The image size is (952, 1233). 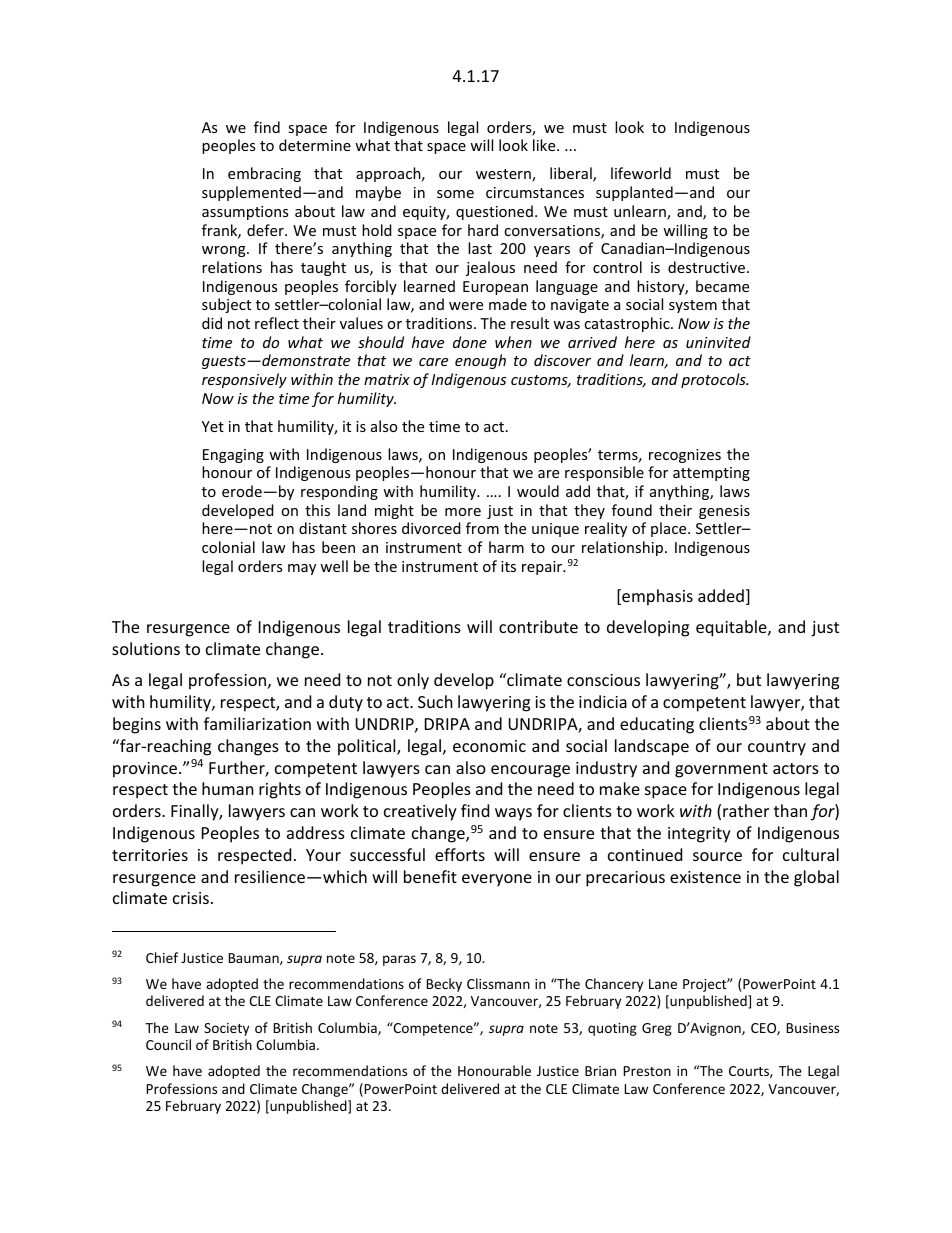 What do you see at coordinates (657, 1029) in the screenshot?
I see `Greg` at bounding box center [657, 1029].
